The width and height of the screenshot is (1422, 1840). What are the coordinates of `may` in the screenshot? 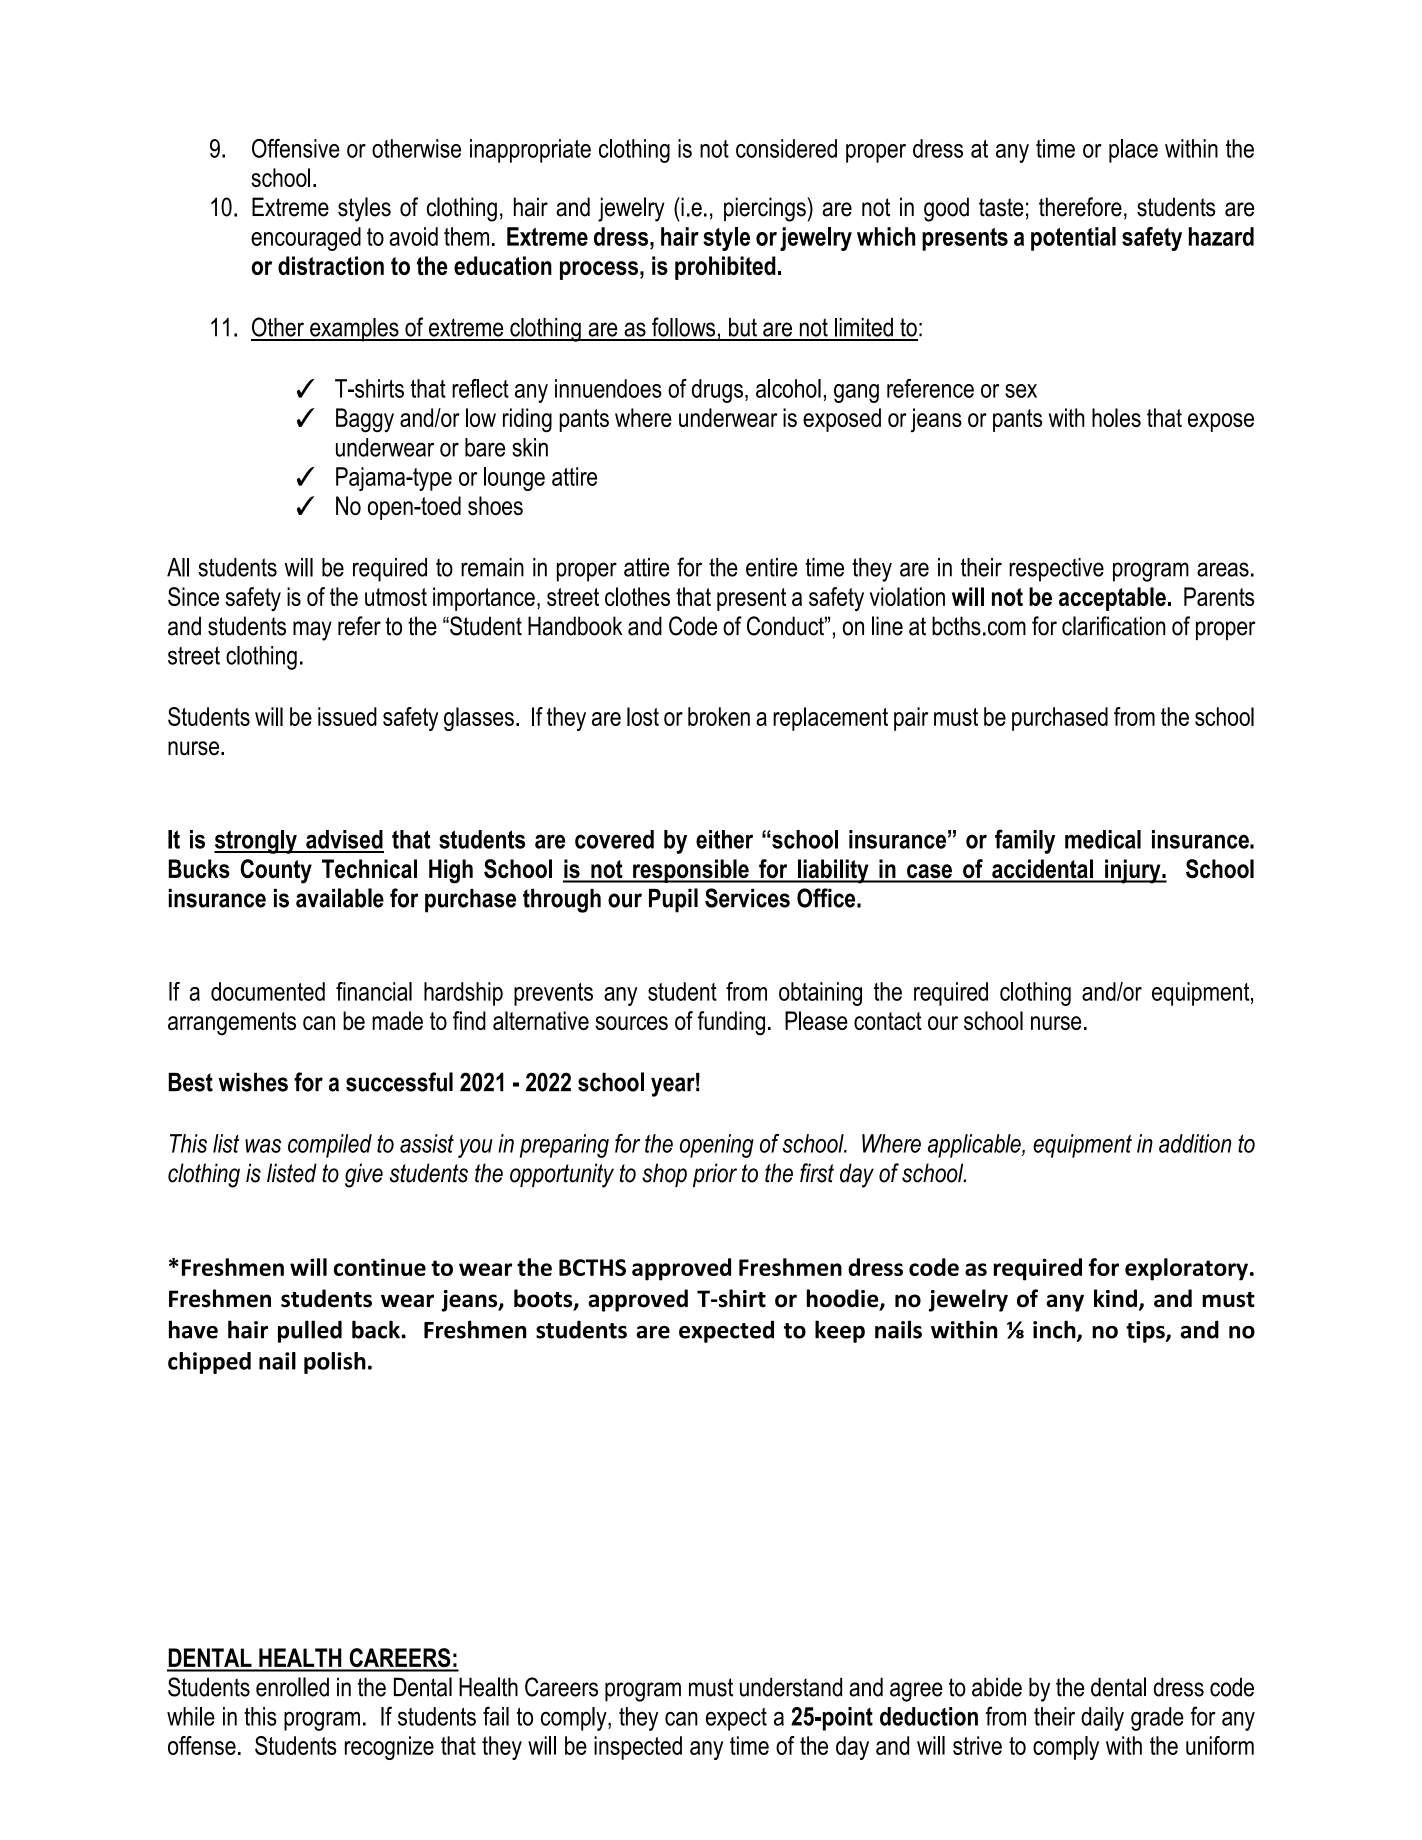 It's located at (312, 631).
